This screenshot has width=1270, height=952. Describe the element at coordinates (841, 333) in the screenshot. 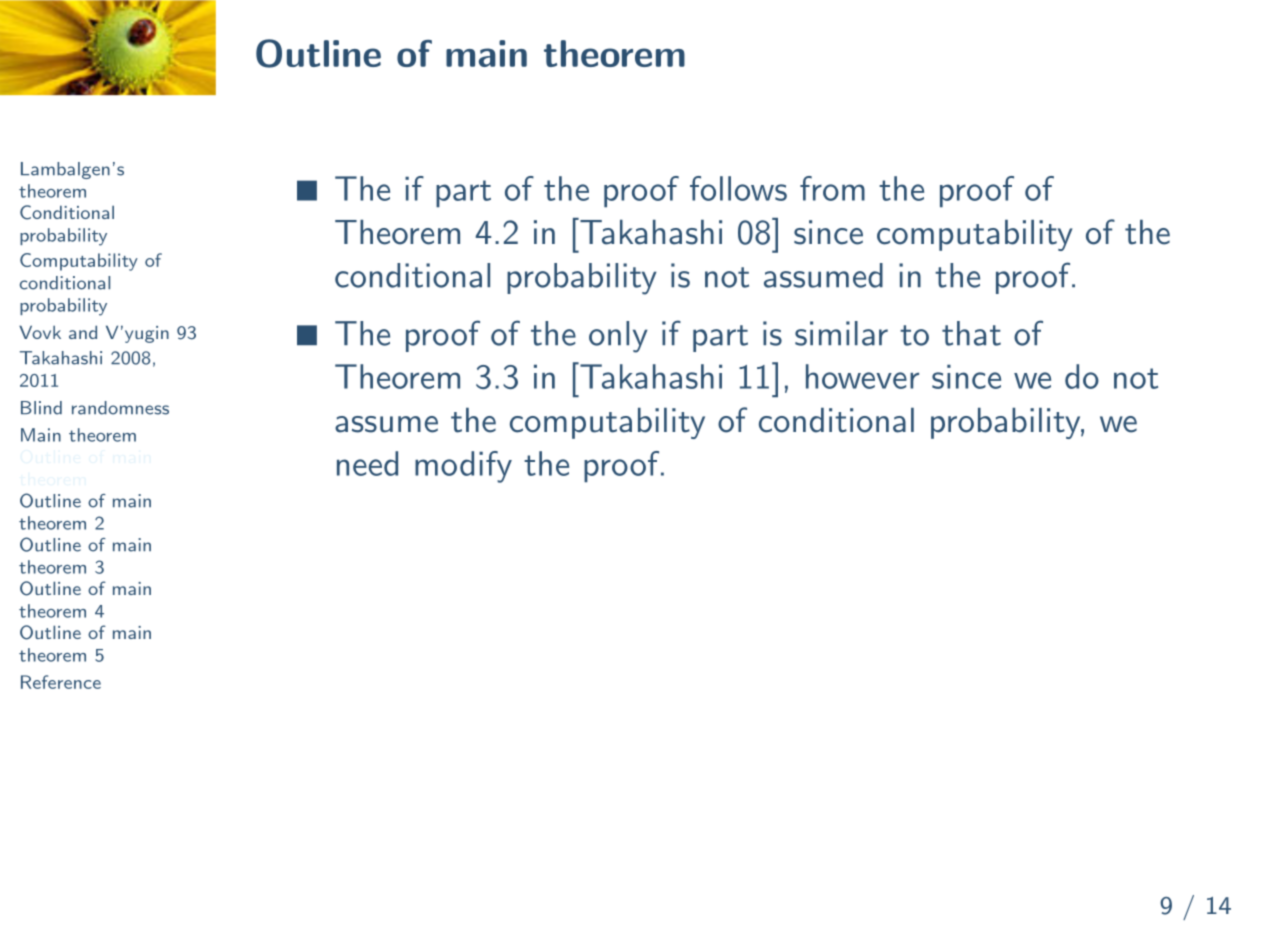

I see `similar` at that location.
